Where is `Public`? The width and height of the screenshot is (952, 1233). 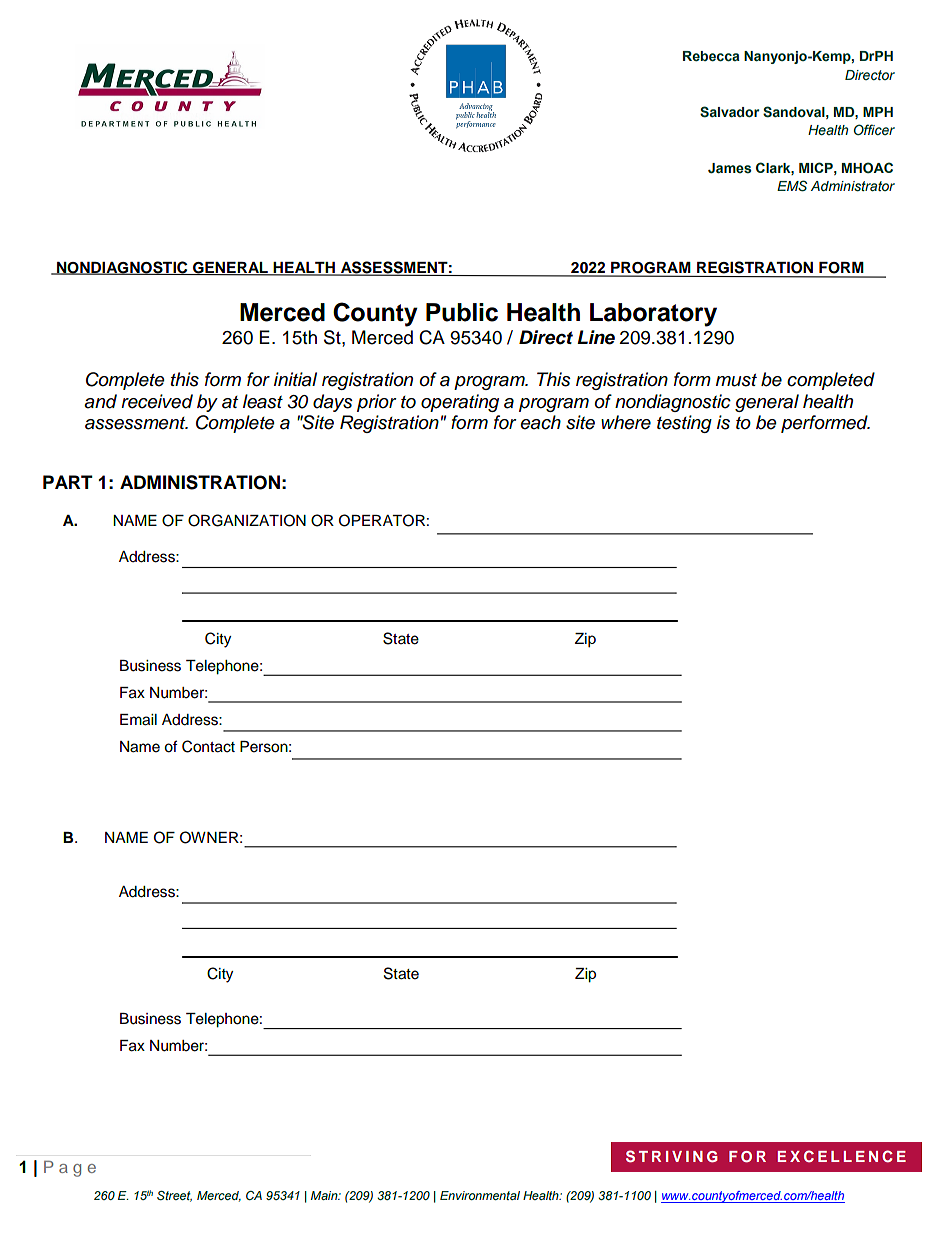 Public is located at coordinates (462, 312).
